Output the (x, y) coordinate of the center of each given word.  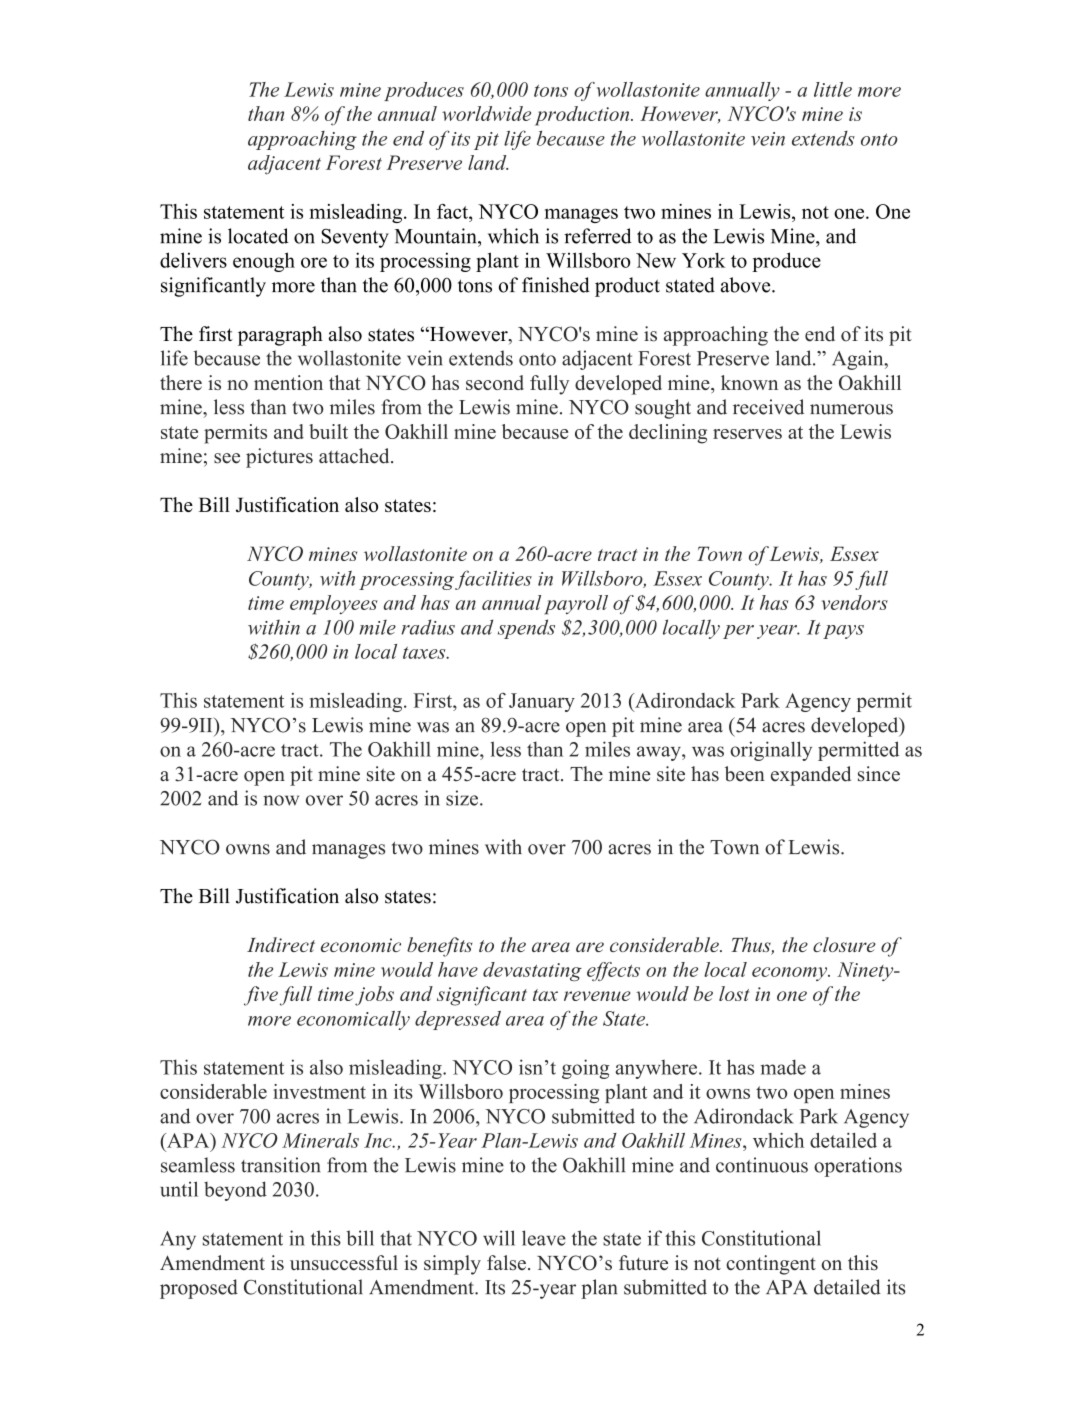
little (833, 89)
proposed (199, 1289)
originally (771, 751)
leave (544, 1238)
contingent (771, 1265)
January (542, 702)
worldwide (486, 113)
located (258, 236)
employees (334, 605)
